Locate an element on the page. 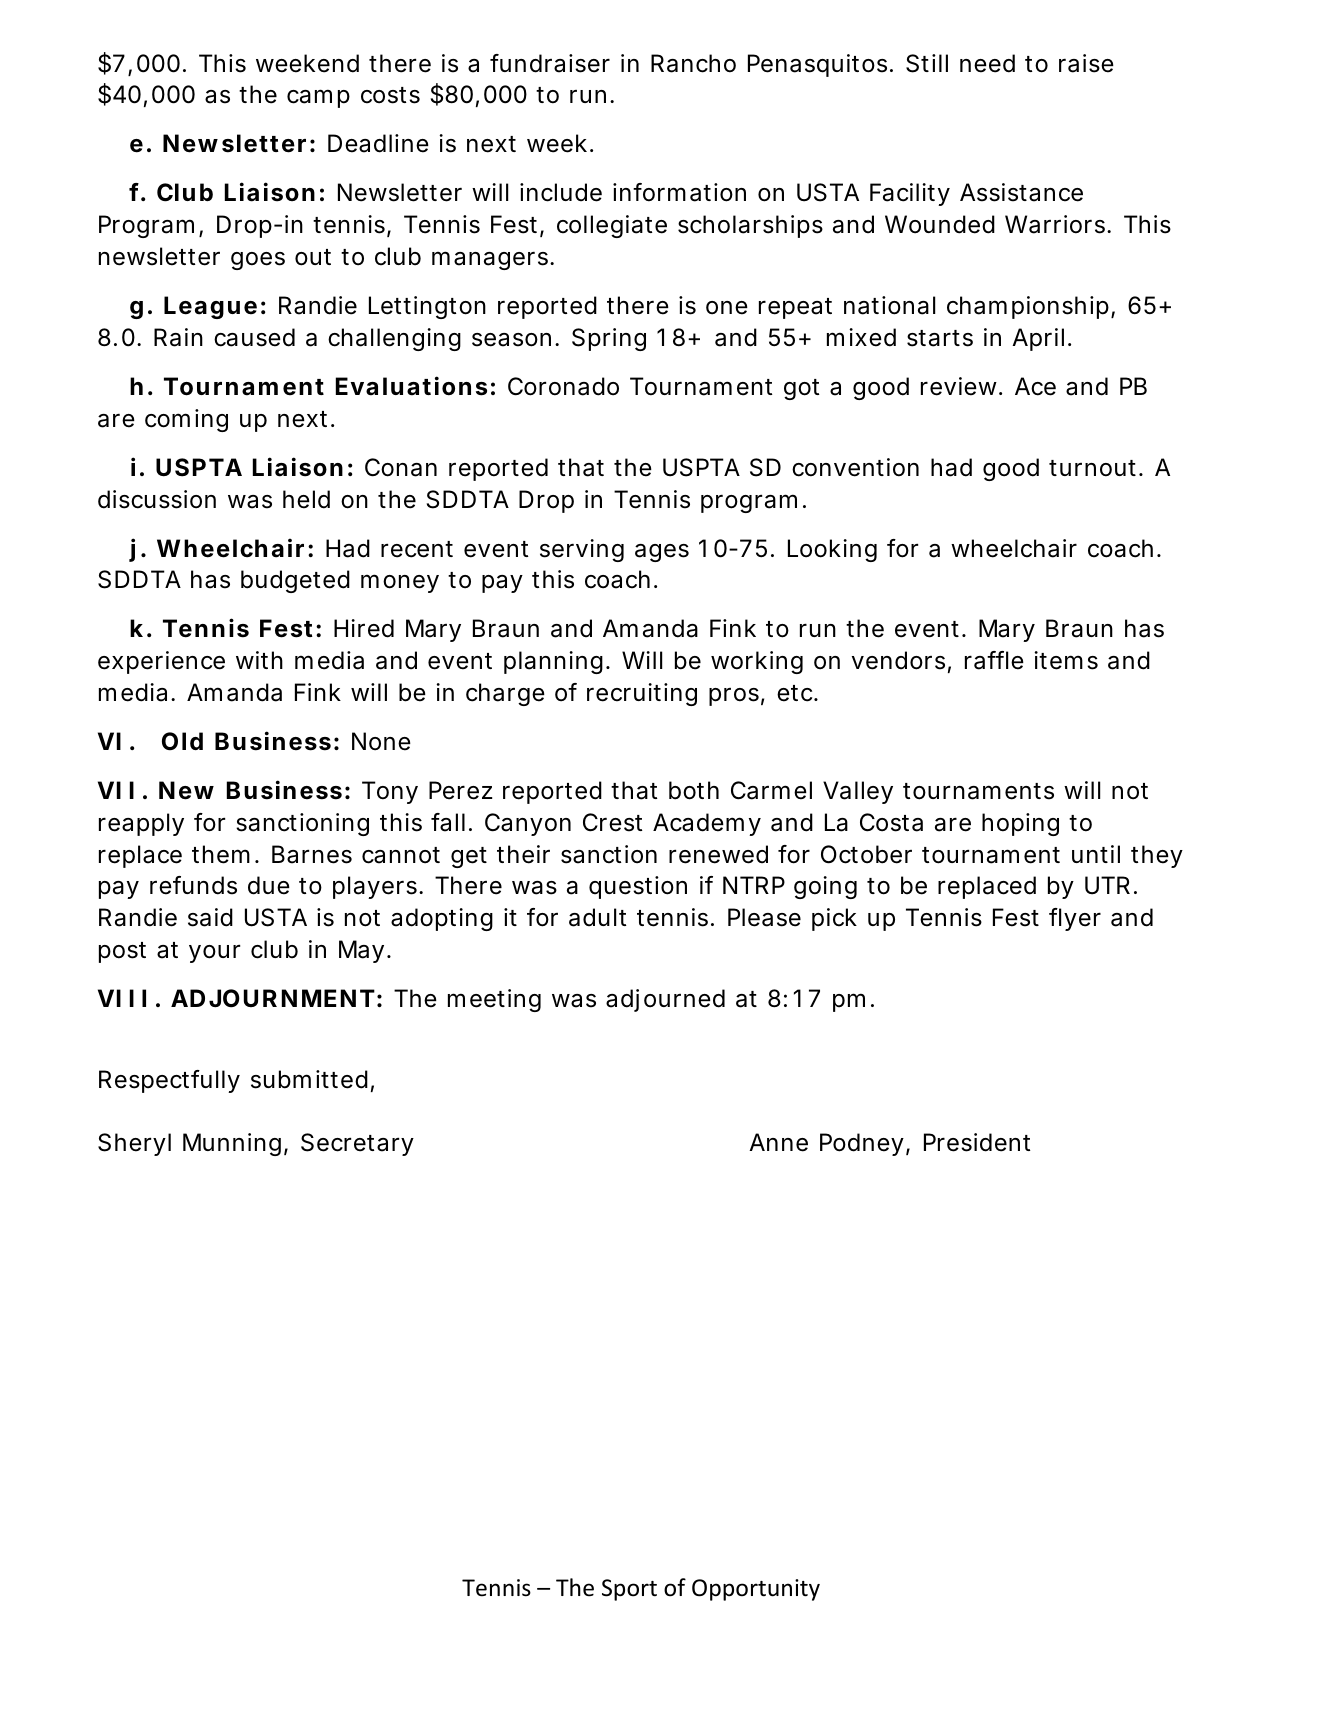  held is located at coordinates (306, 499).
